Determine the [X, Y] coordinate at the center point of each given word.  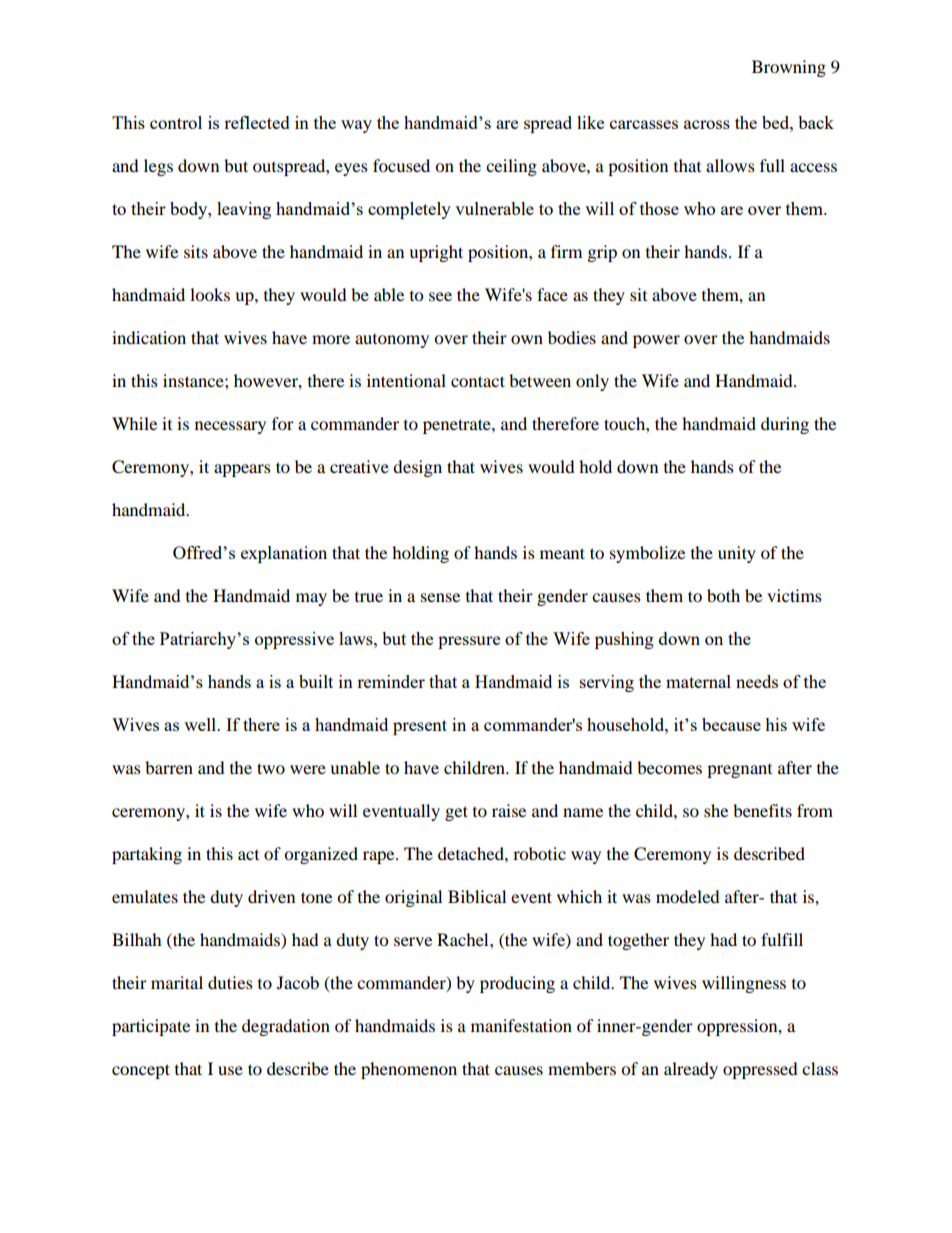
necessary [230, 427]
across [707, 124]
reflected [257, 122]
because [731, 724]
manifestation [521, 1025]
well [201, 724]
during [785, 425]
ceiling [511, 167]
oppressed [760, 1070]
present [420, 727]
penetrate [458, 426]
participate [151, 1027]
